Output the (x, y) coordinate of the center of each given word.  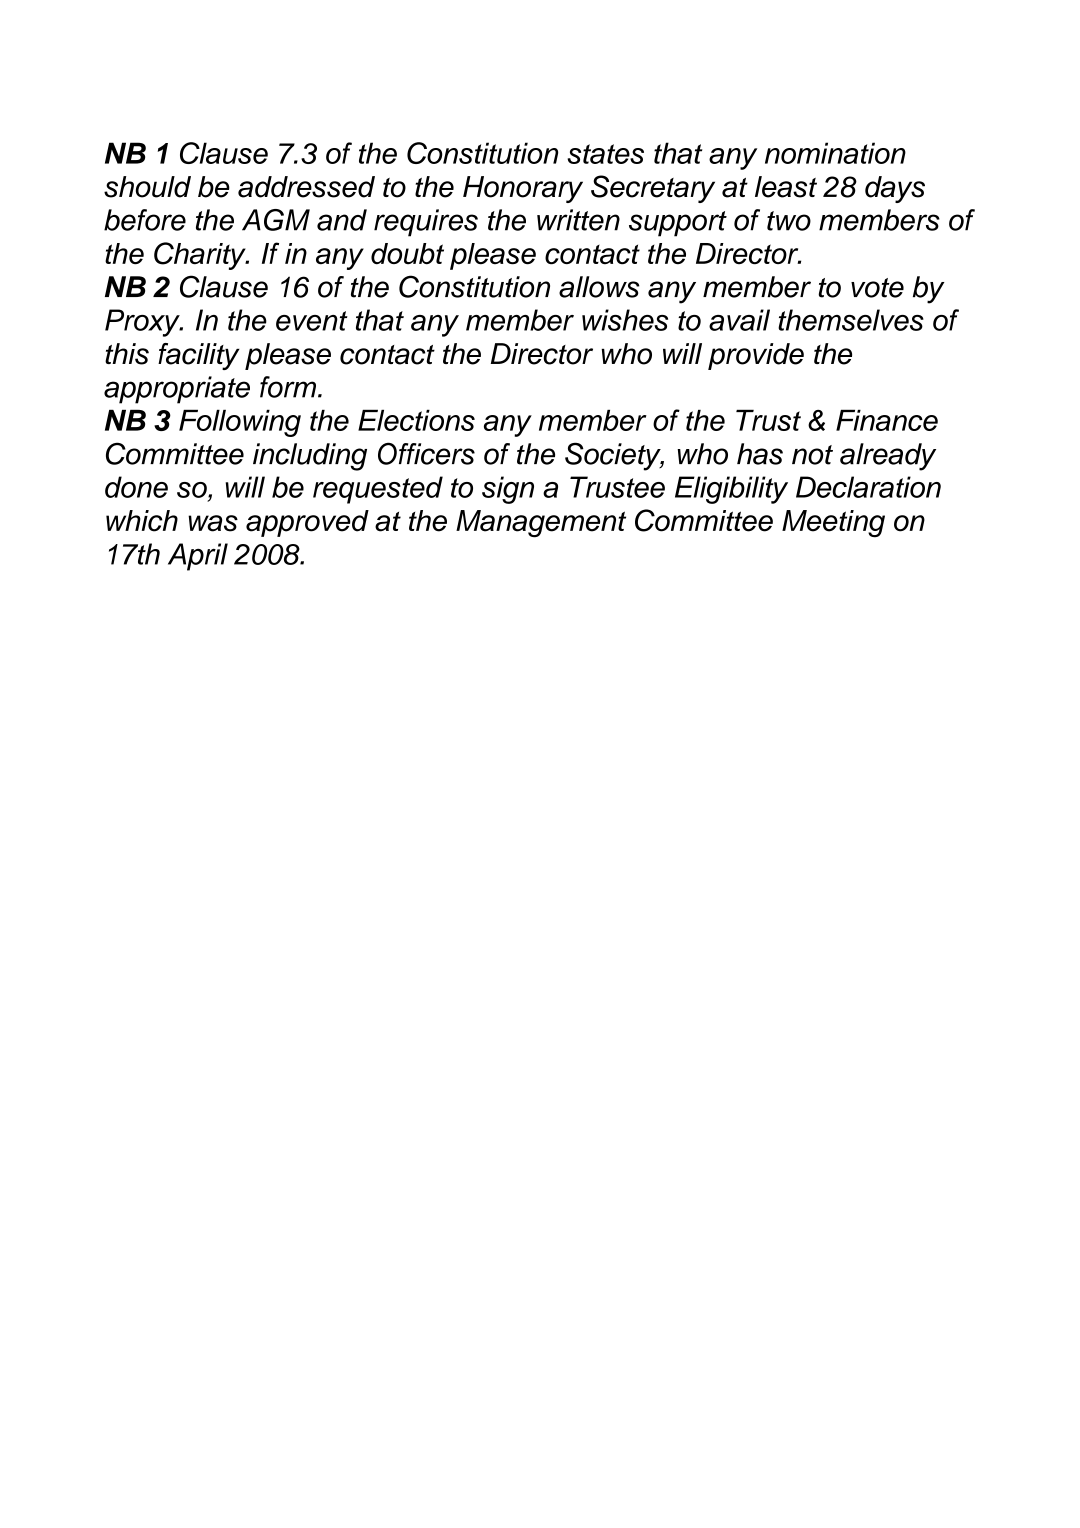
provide (756, 356)
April (198, 557)
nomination (835, 153)
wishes (625, 320)
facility (199, 356)
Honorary (523, 189)
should (147, 187)
